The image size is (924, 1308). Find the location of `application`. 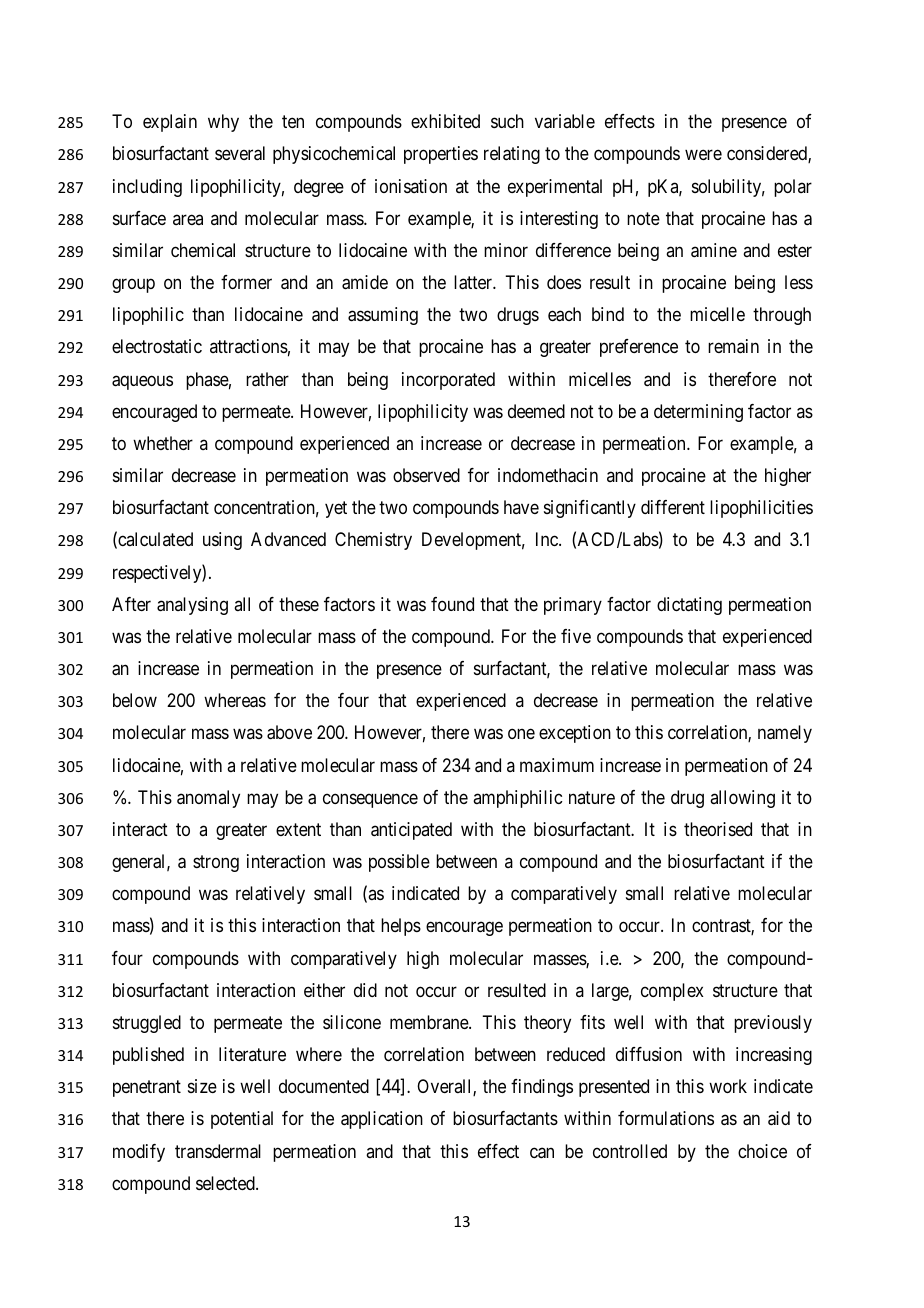

application is located at coordinates (382, 1120).
